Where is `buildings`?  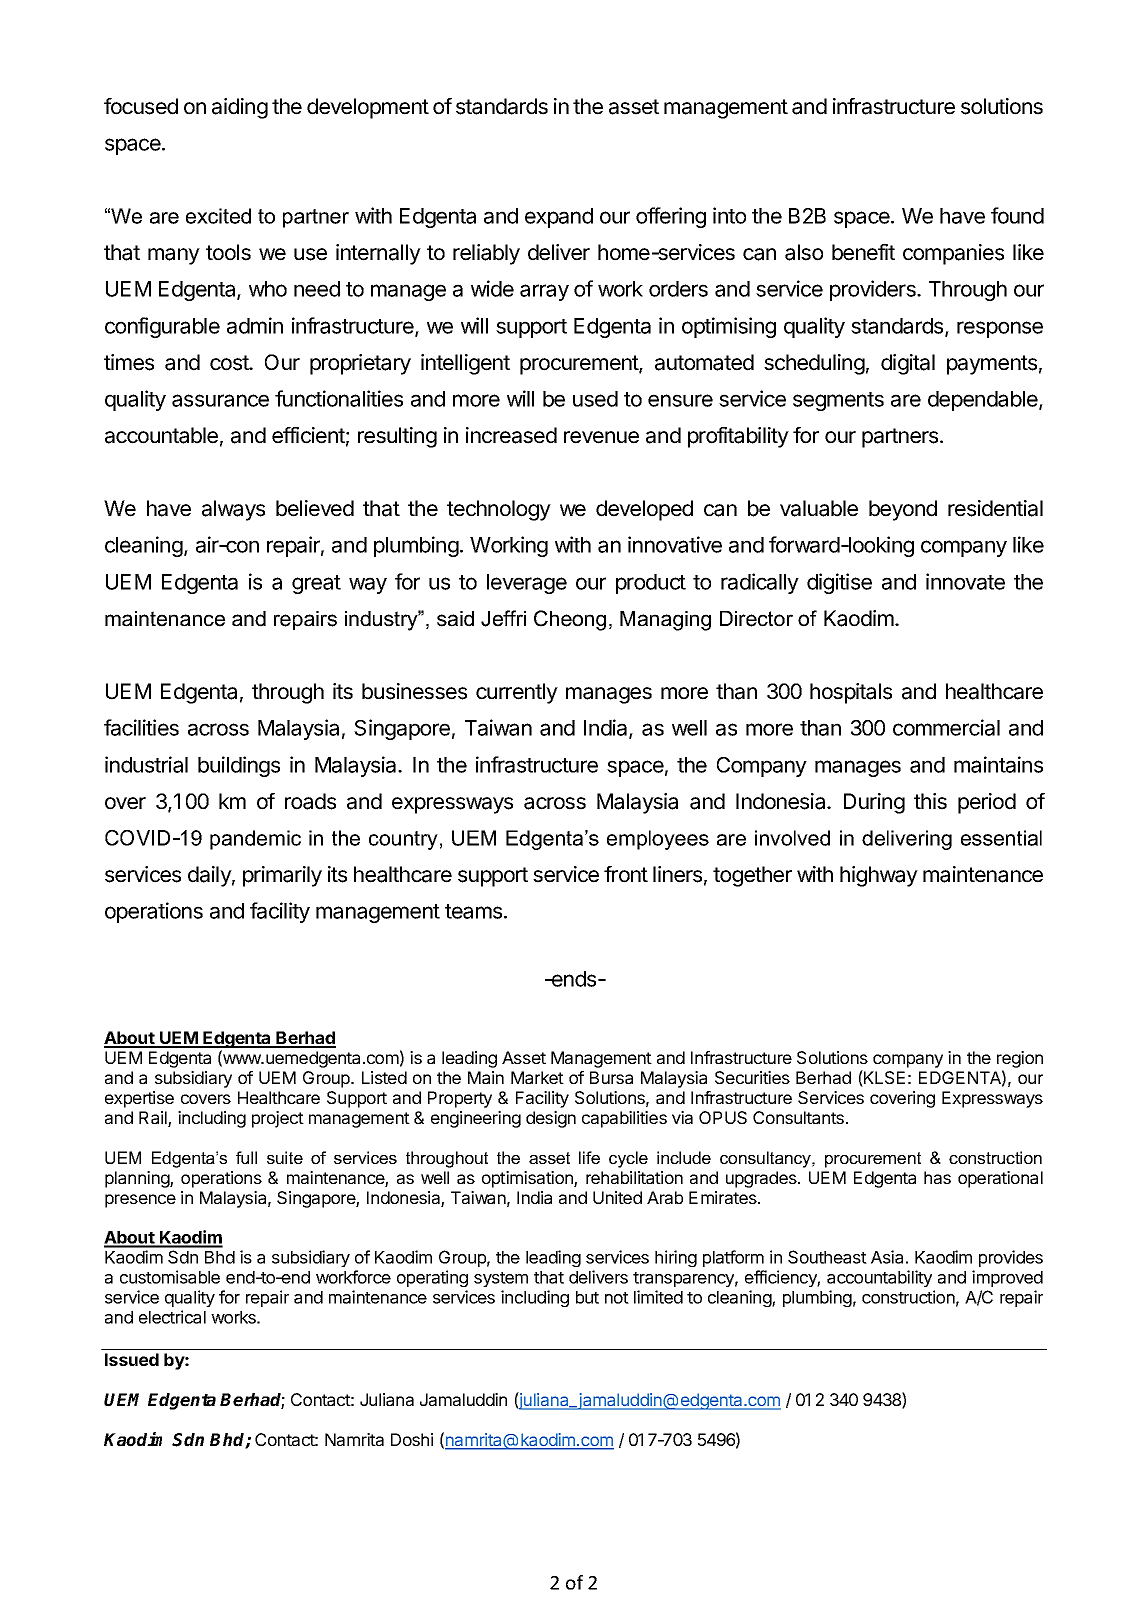
buildings is located at coordinates (239, 766).
